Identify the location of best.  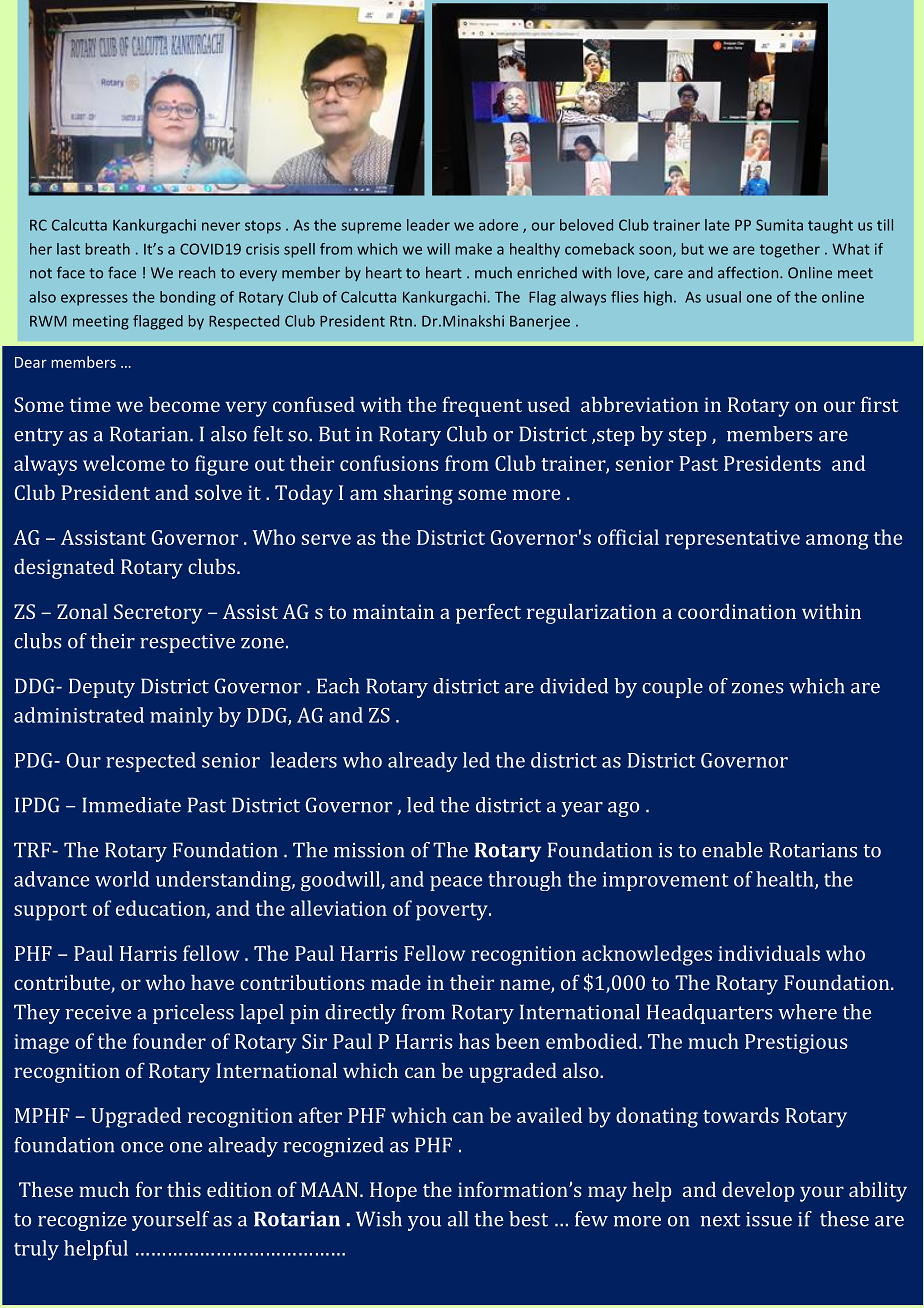
(528, 1219).
